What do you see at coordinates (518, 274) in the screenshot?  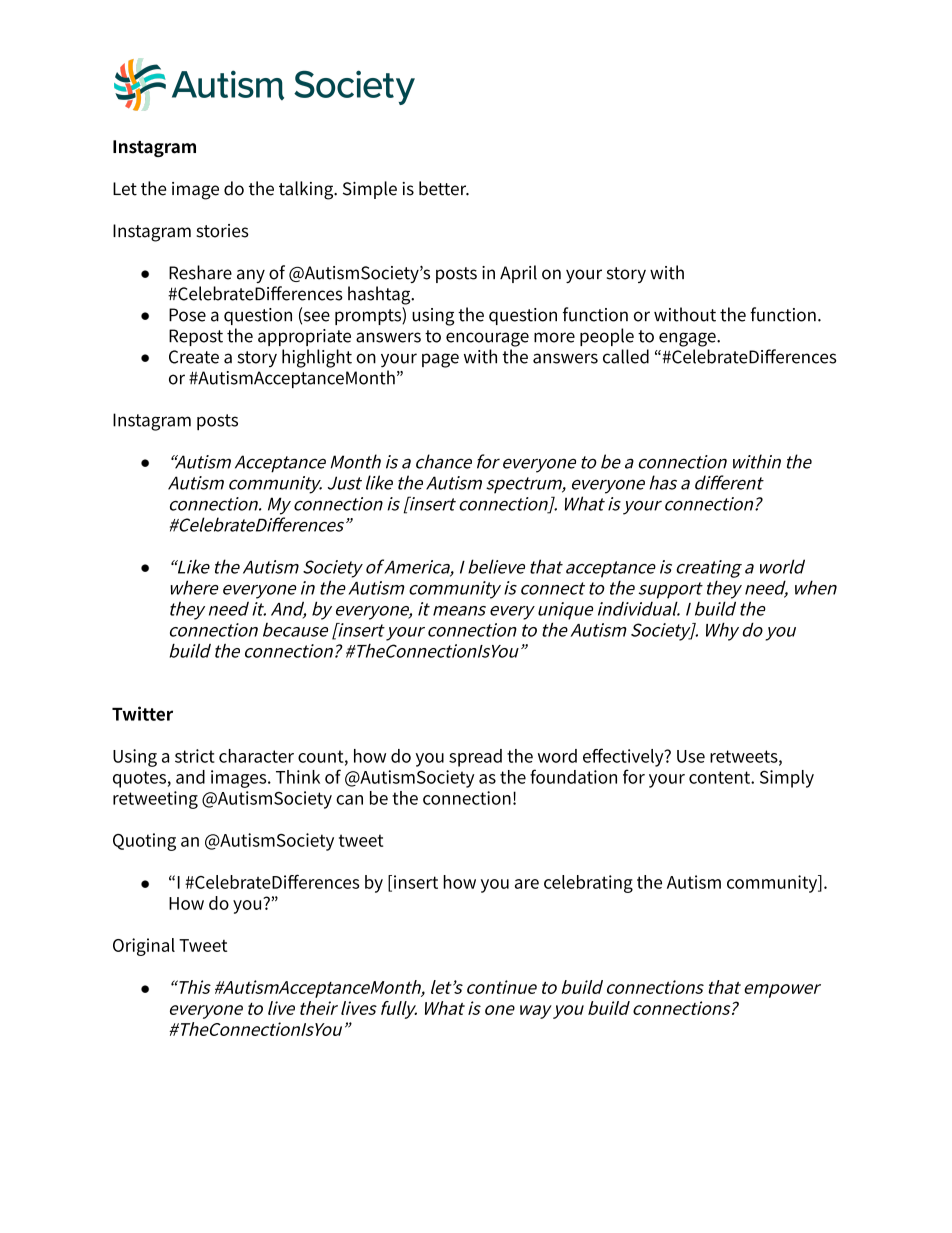 I see `April` at bounding box center [518, 274].
